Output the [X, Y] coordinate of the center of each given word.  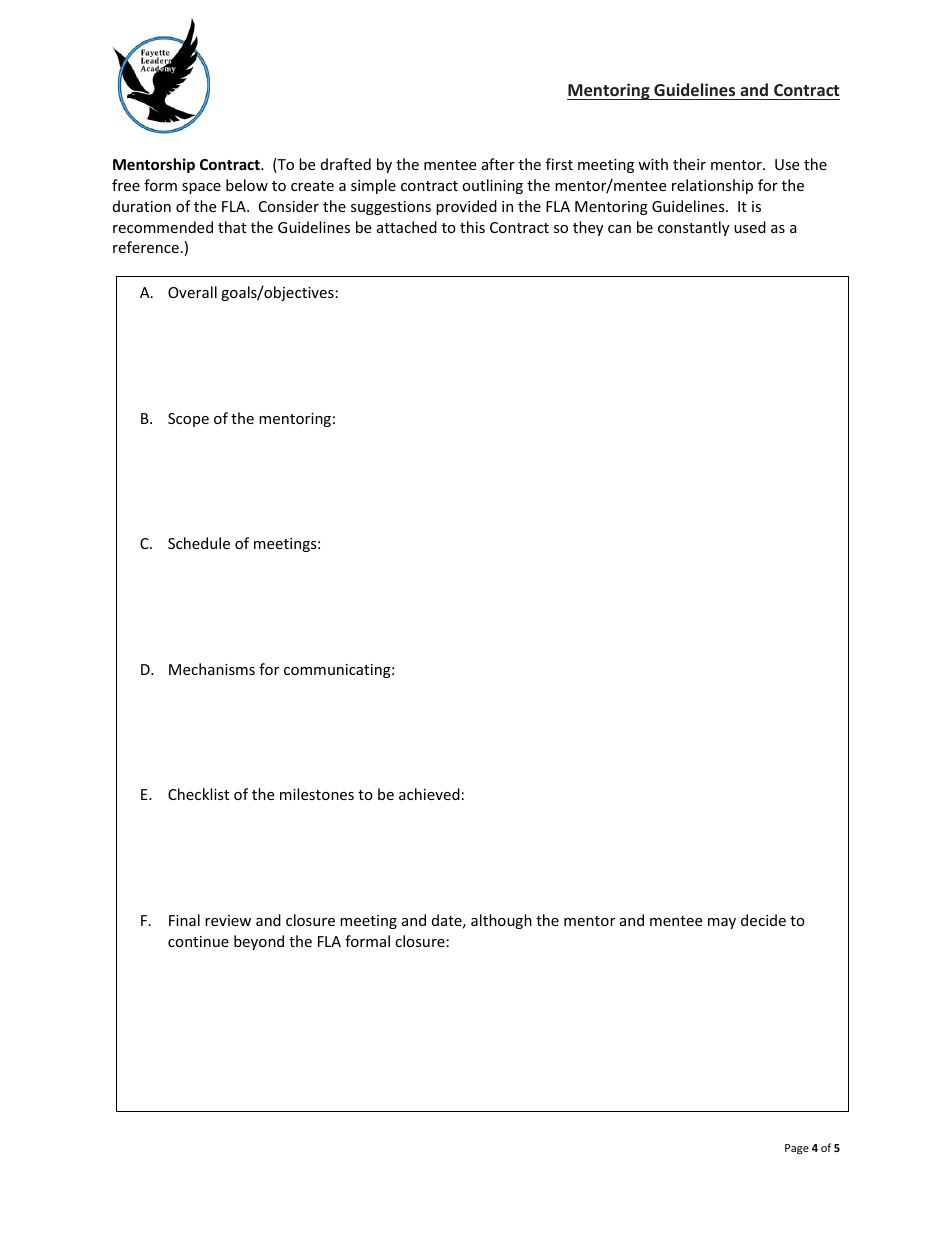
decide [763, 920]
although [501, 921]
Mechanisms [212, 669]
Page [797, 1149]
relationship [712, 186]
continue [198, 941]
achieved [429, 794]
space [201, 188]
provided [466, 207]
